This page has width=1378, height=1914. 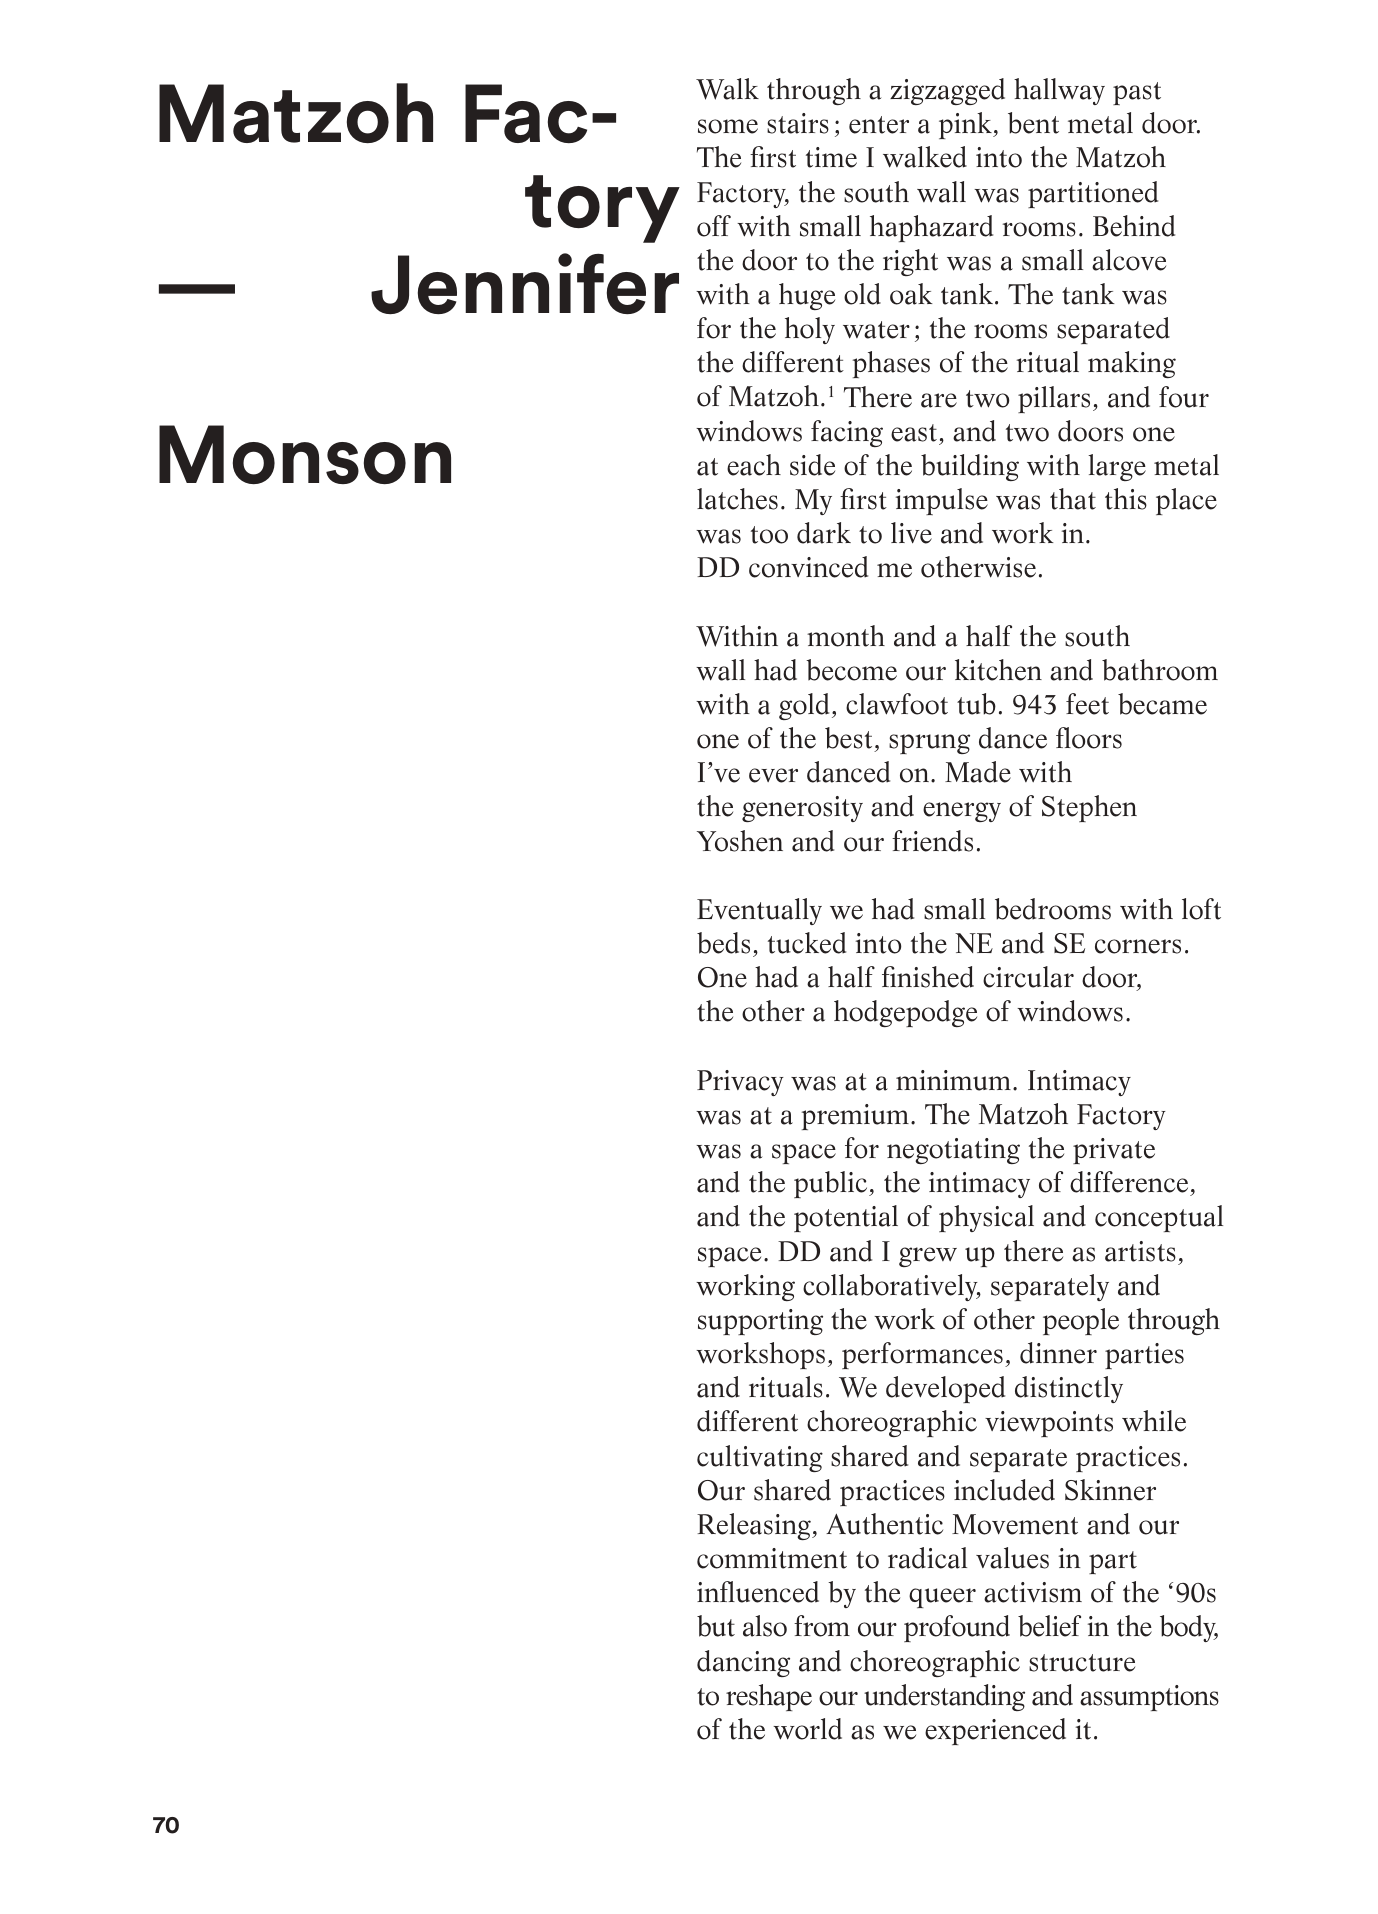 What do you see at coordinates (807, 943) in the page?
I see `tucked` at bounding box center [807, 943].
